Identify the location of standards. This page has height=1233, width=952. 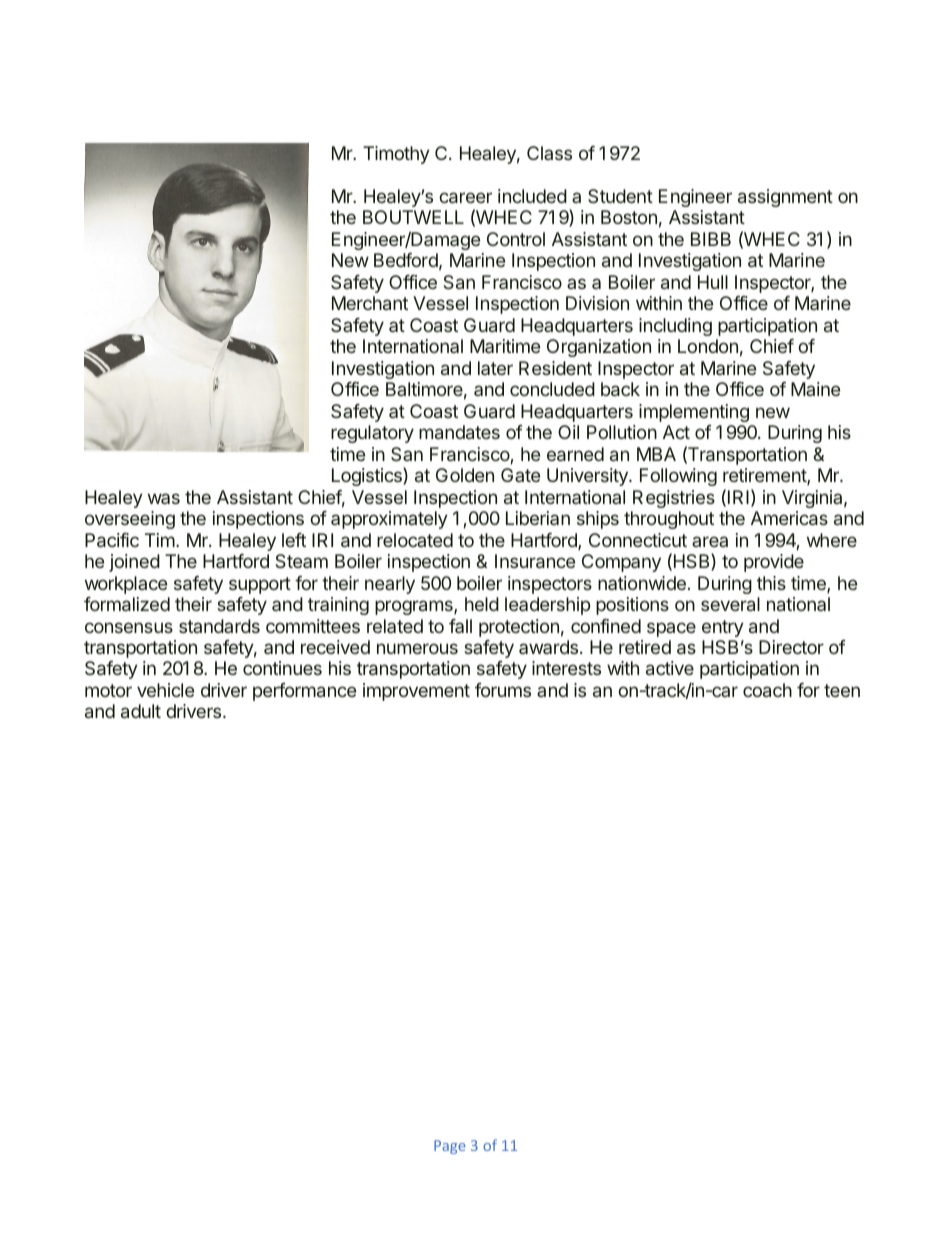
(219, 626).
